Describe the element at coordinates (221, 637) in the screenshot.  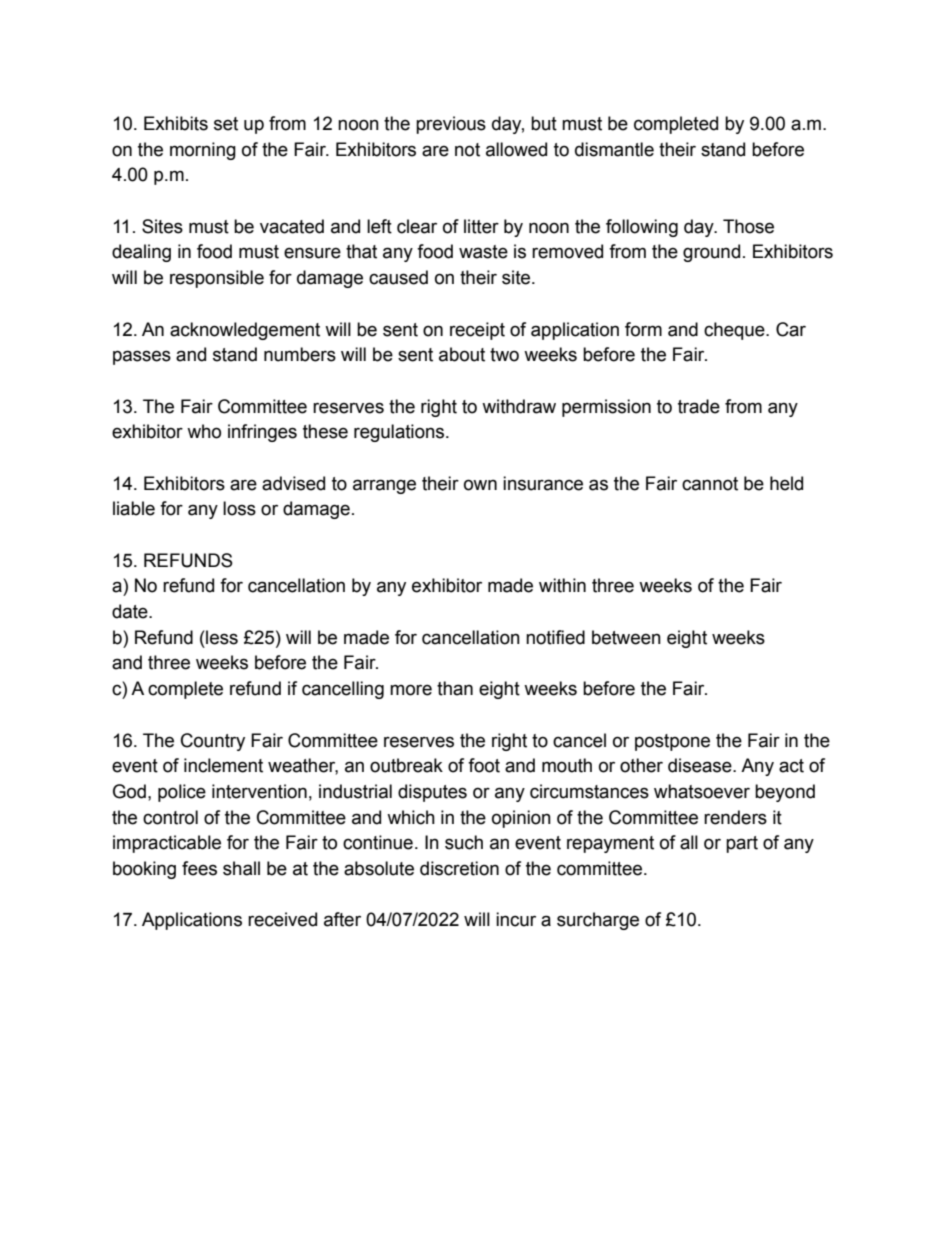
I see `less` at that location.
